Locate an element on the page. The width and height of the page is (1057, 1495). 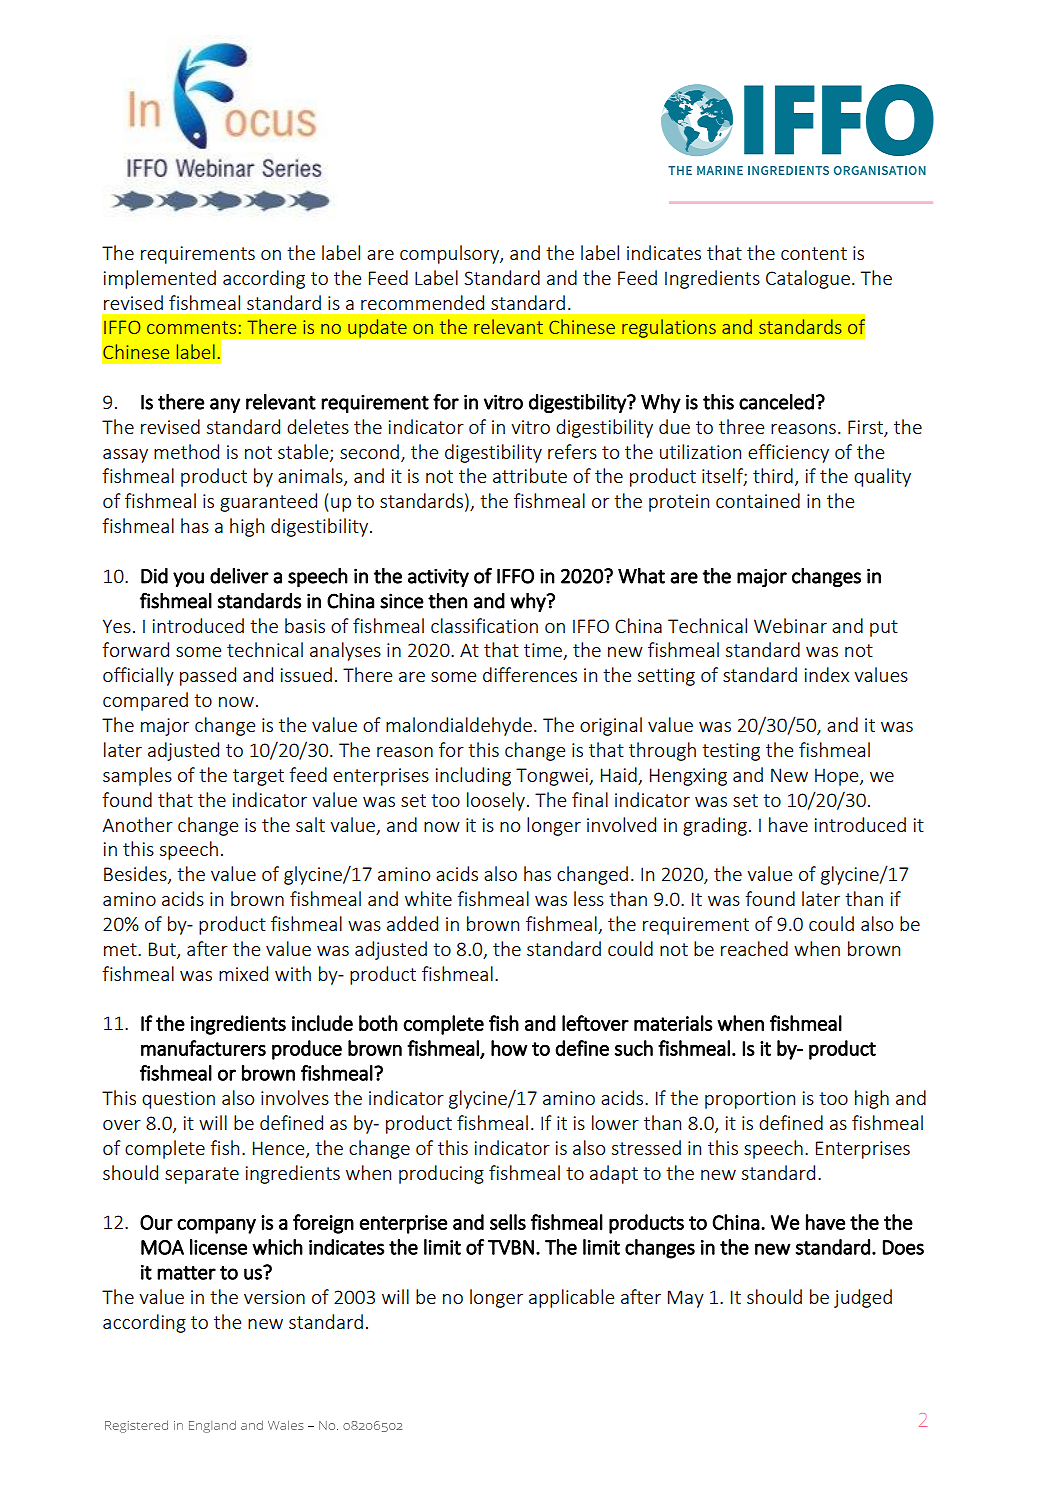
target is located at coordinates (258, 777).
